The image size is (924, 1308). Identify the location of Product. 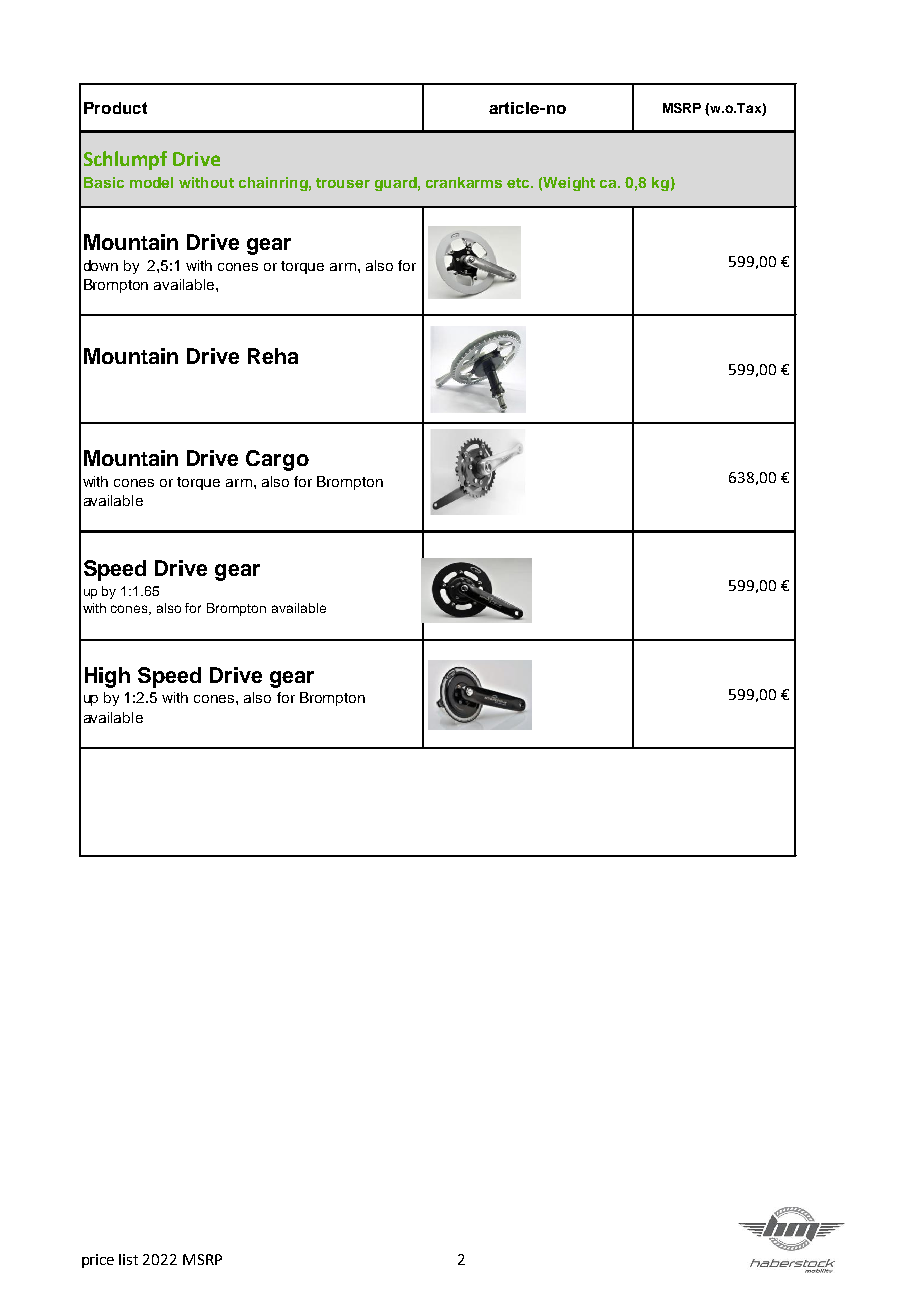
(115, 108).
